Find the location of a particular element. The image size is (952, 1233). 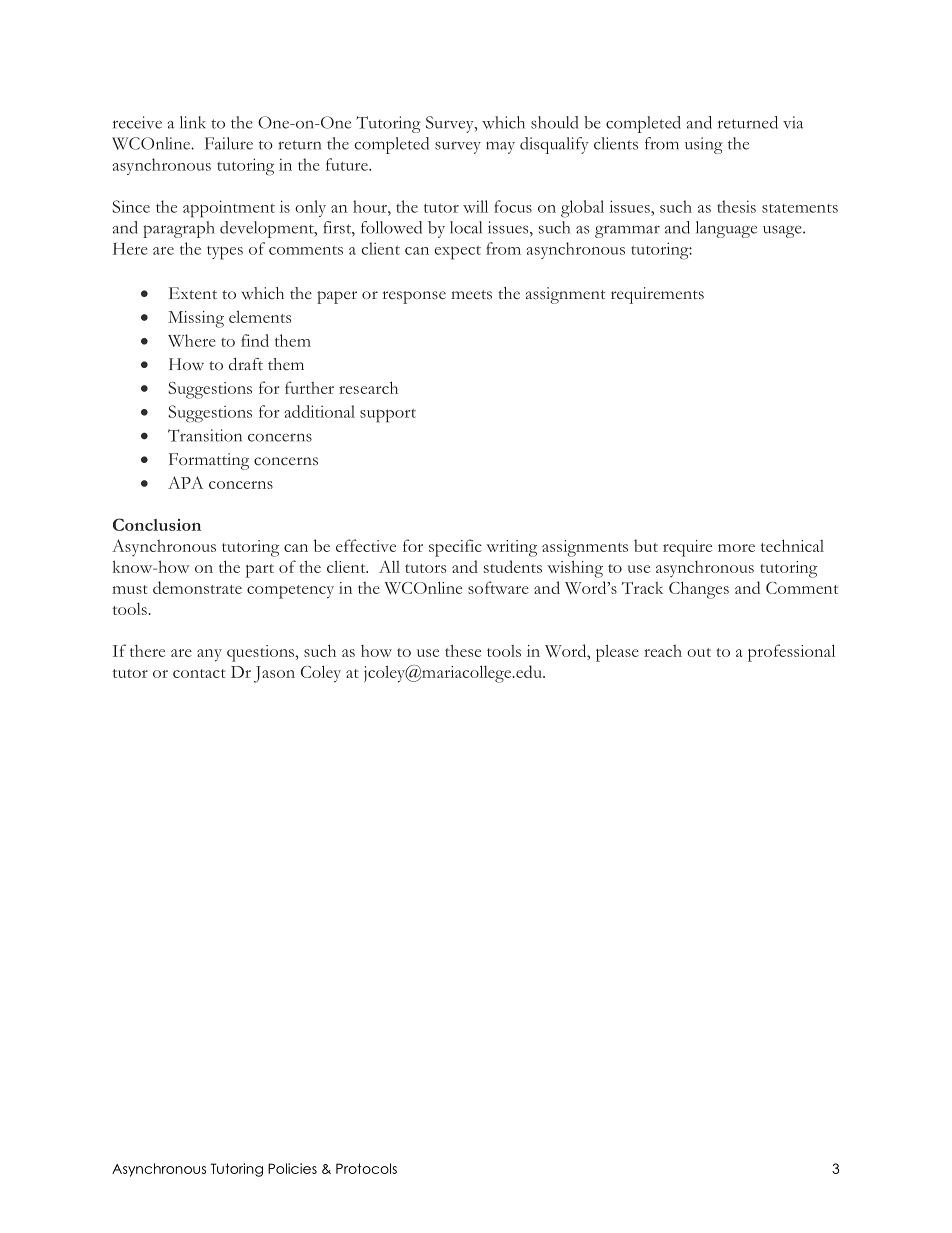

out is located at coordinates (699, 652).
